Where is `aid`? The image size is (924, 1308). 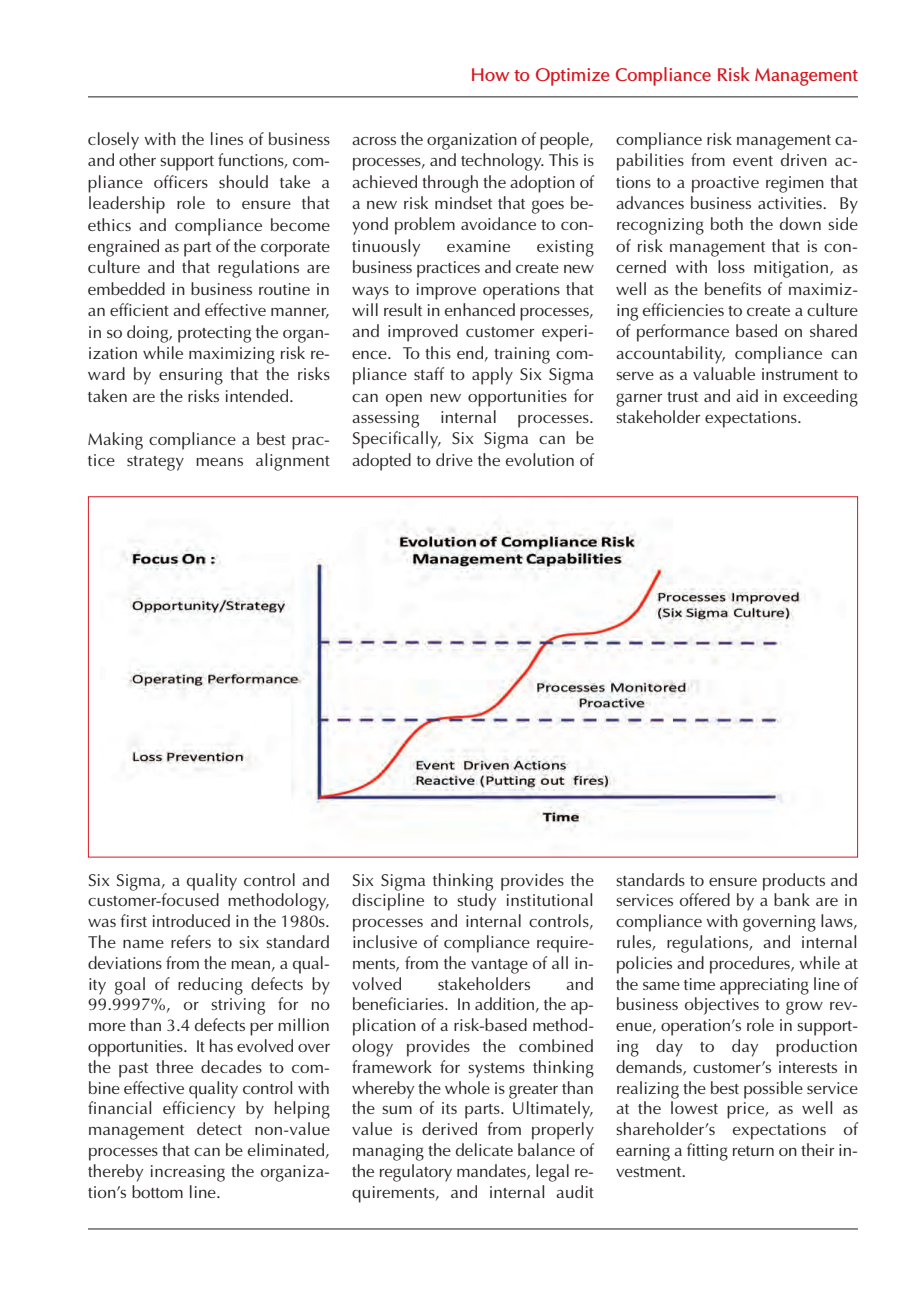 aid is located at coordinates (747, 395).
